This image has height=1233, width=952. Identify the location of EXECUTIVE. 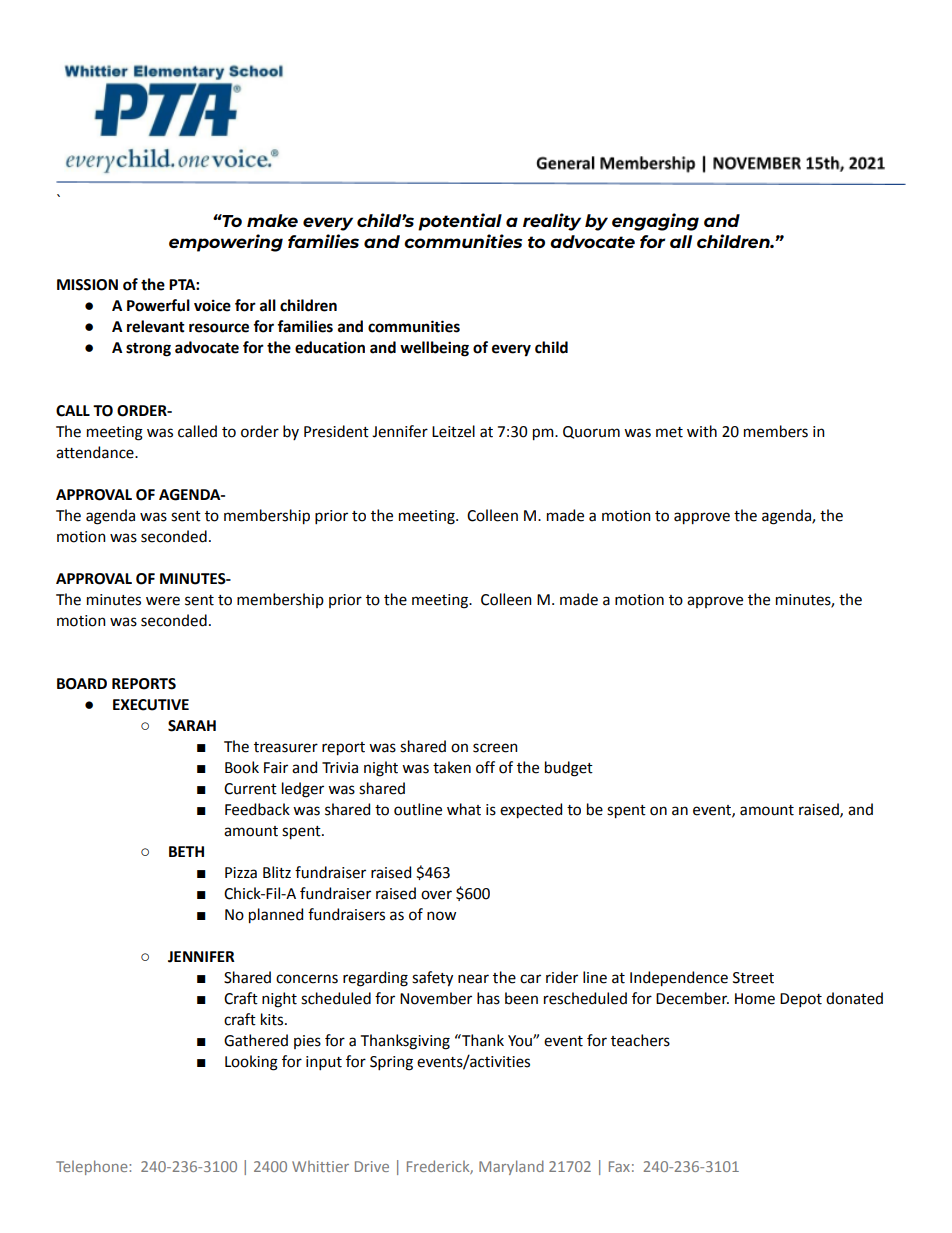
(151, 705).
